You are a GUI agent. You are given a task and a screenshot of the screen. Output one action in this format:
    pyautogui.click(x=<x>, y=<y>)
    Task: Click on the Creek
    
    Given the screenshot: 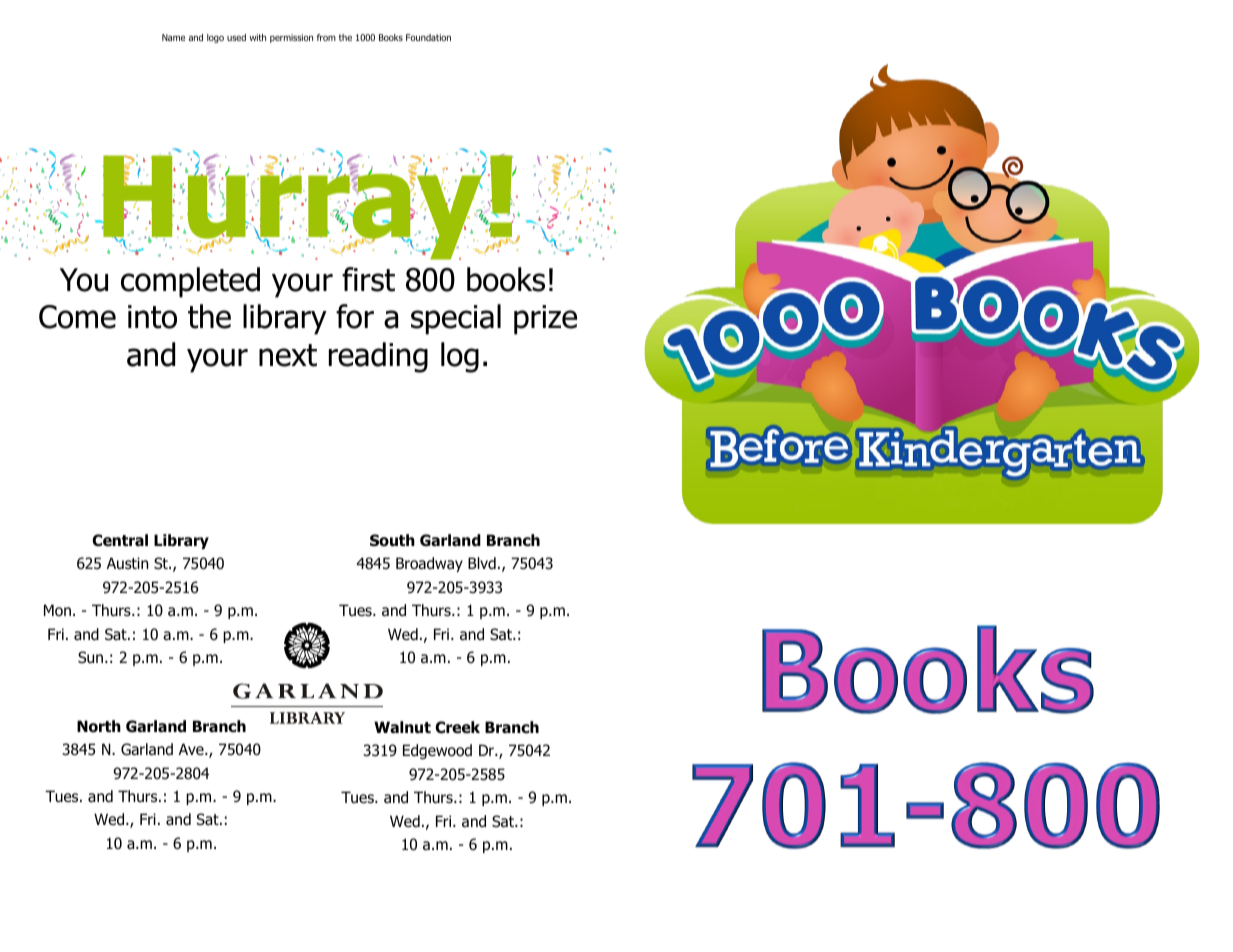 What is the action you would take?
    pyautogui.click(x=457, y=727)
